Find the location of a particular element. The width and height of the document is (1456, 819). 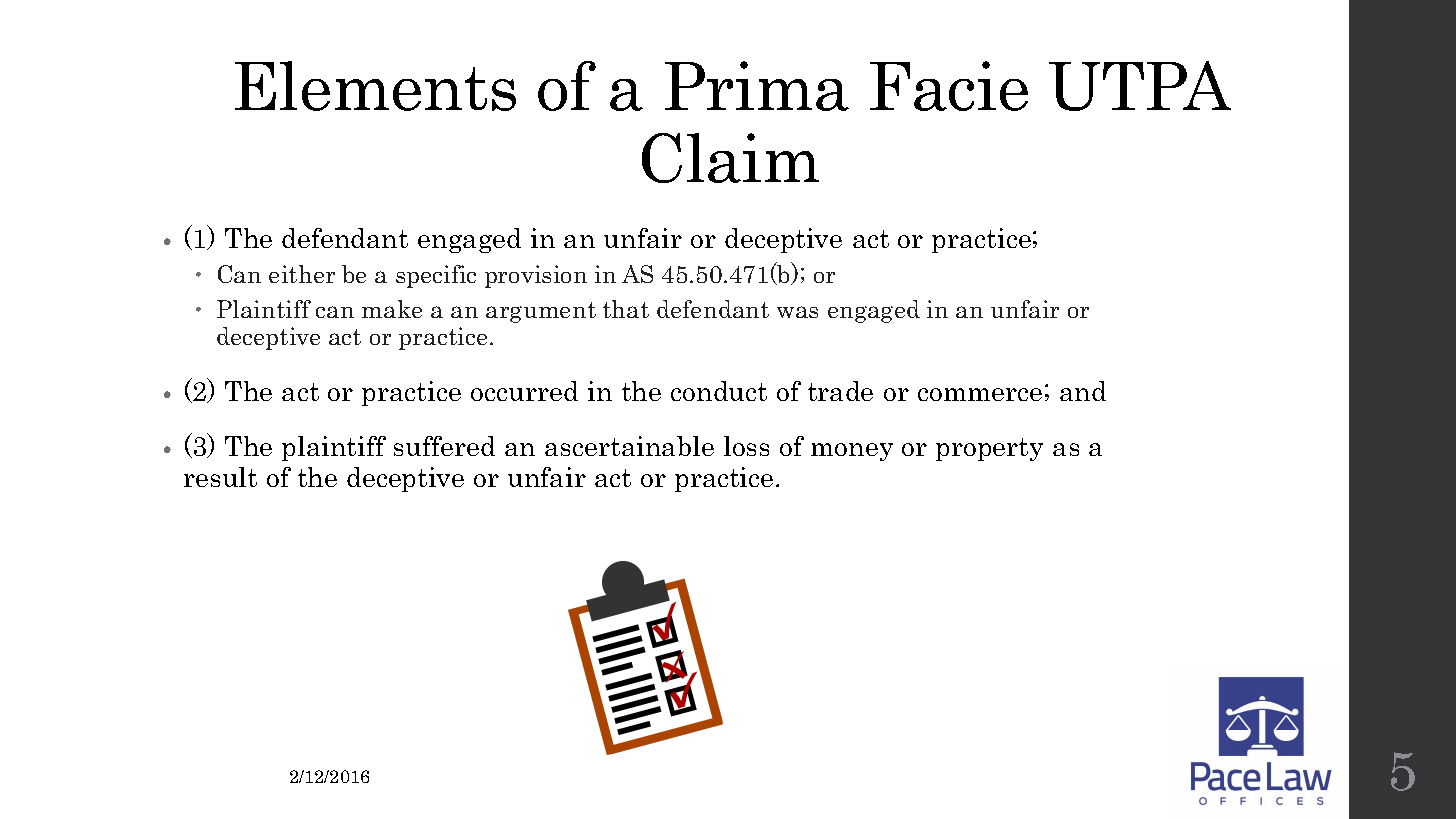

ascertainable is located at coordinates (629, 446).
